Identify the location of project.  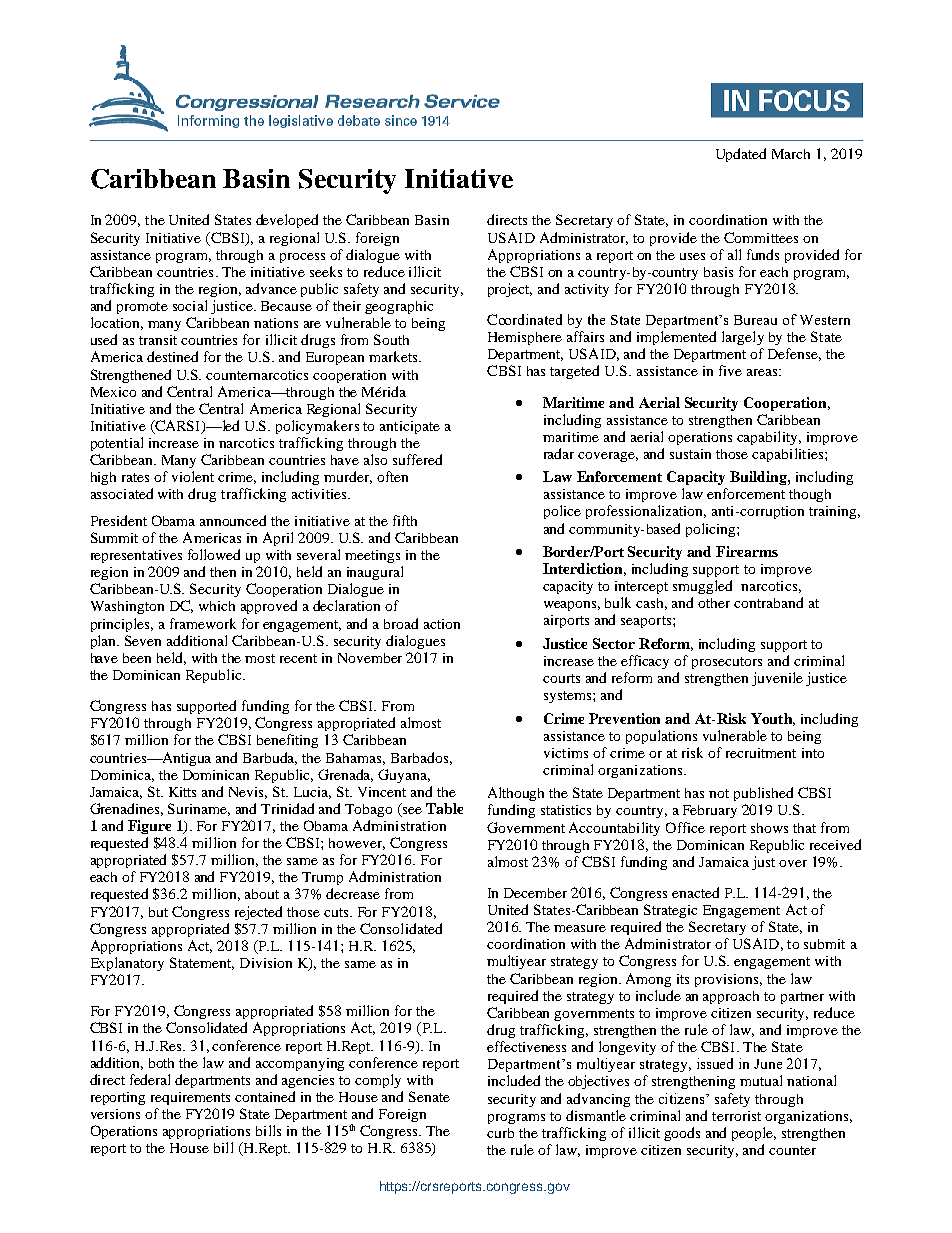
(510, 290).
